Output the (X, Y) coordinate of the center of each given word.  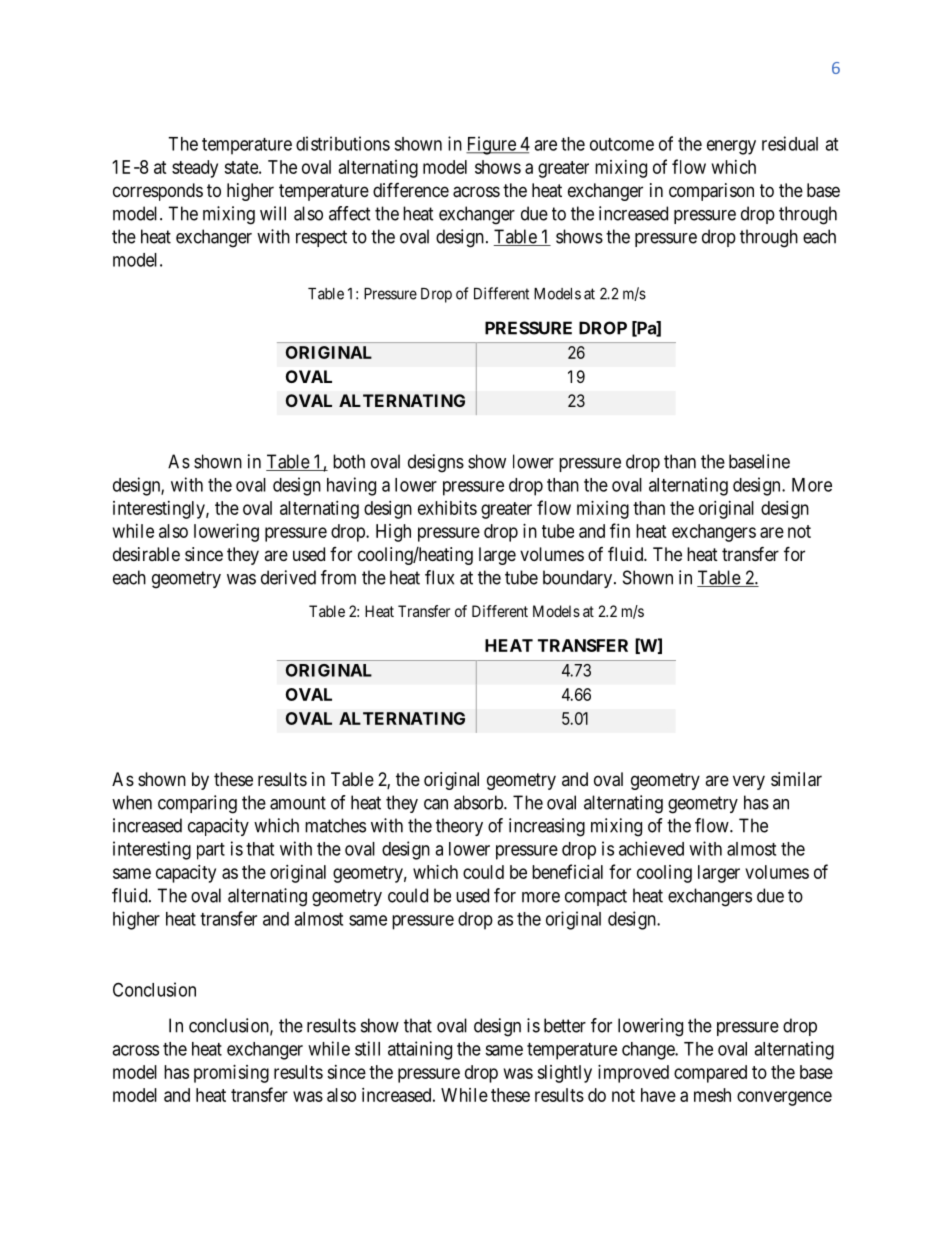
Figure (492, 145)
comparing (197, 804)
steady (195, 169)
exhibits (447, 508)
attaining (420, 1050)
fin (620, 530)
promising (231, 1074)
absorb (479, 802)
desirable (146, 554)
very (749, 782)
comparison (711, 192)
